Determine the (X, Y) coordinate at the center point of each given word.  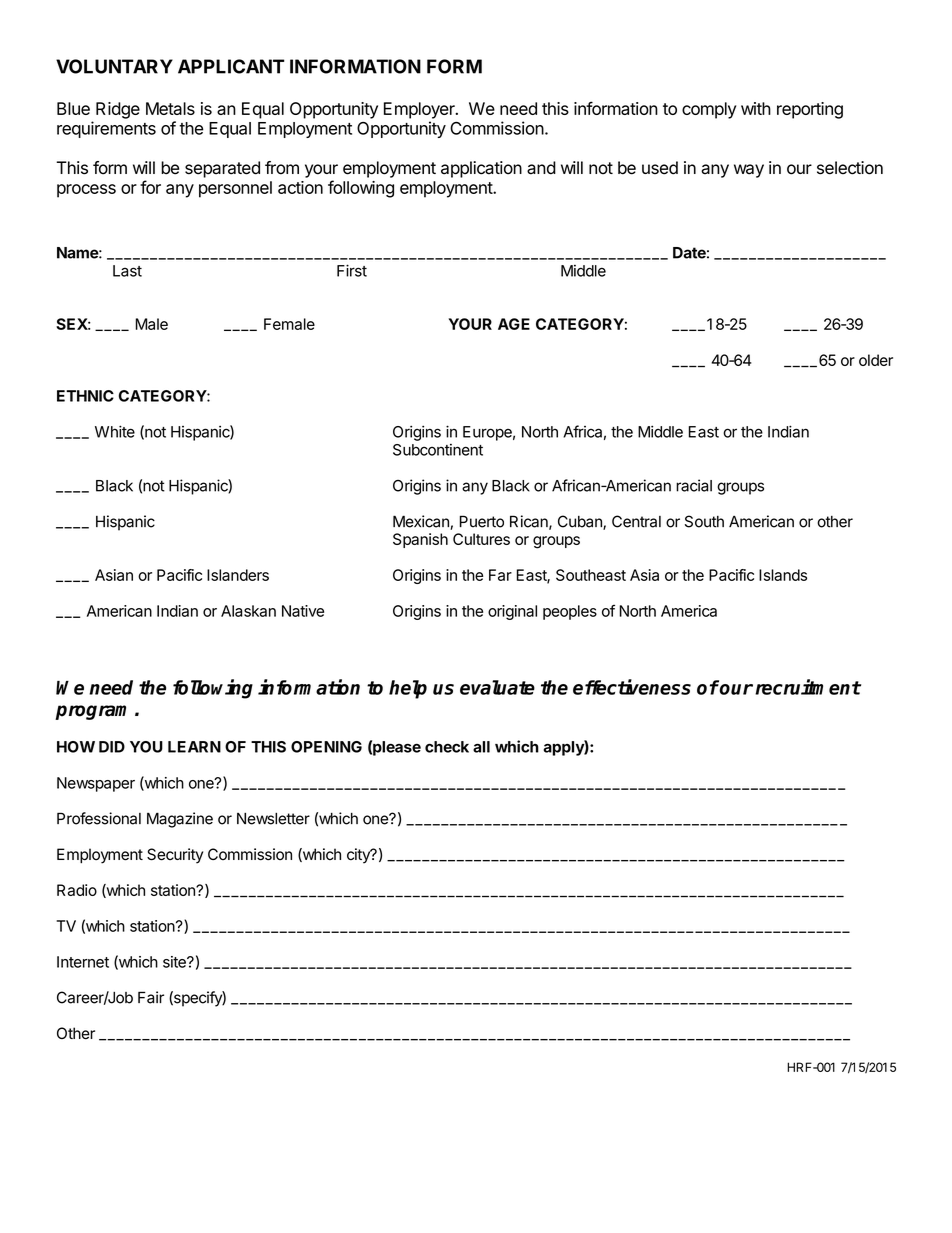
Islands (783, 575)
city (359, 856)
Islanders (238, 575)
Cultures (481, 539)
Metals (170, 108)
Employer (420, 110)
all (481, 747)
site (175, 962)
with (756, 108)
